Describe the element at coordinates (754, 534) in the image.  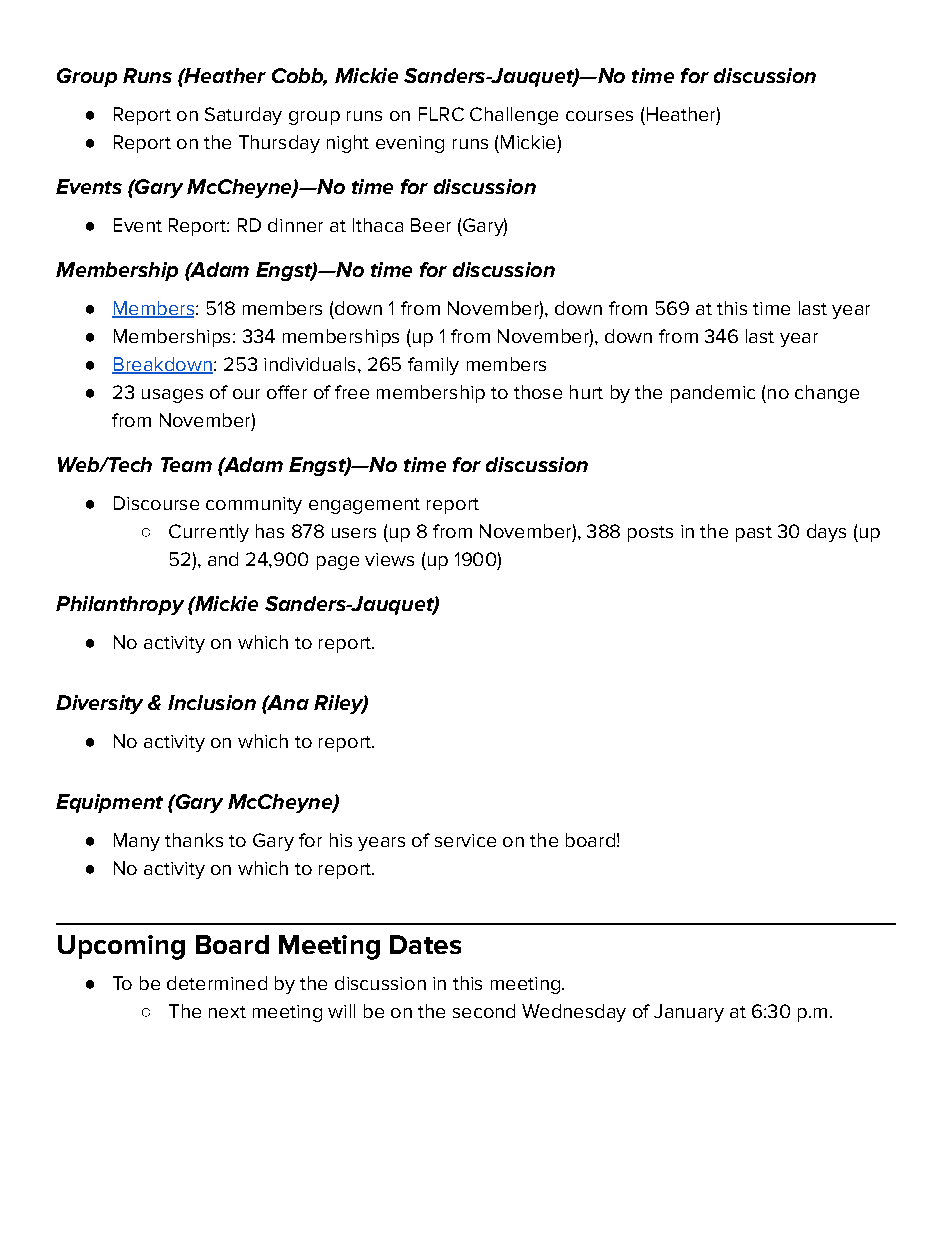
I see `past` at that location.
